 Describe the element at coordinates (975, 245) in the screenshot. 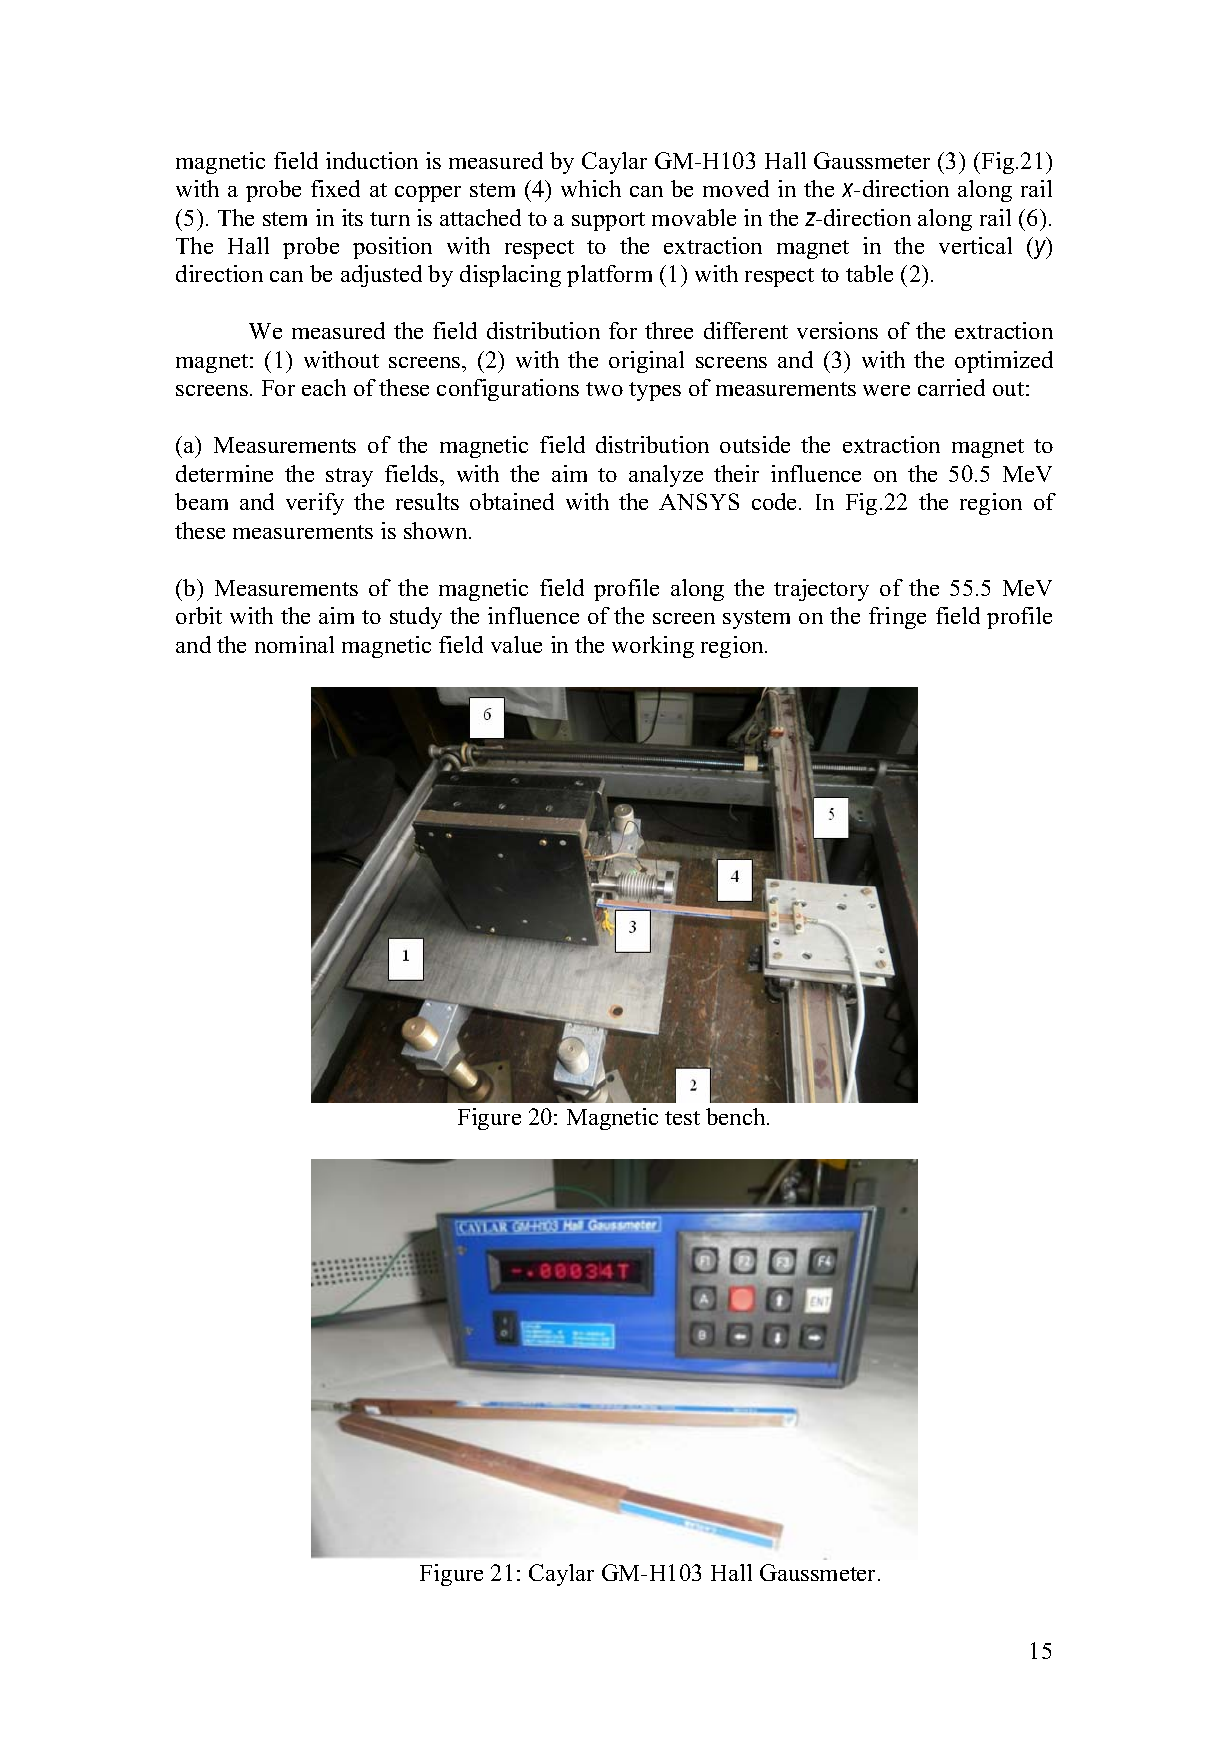

I see `vertical` at that location.
